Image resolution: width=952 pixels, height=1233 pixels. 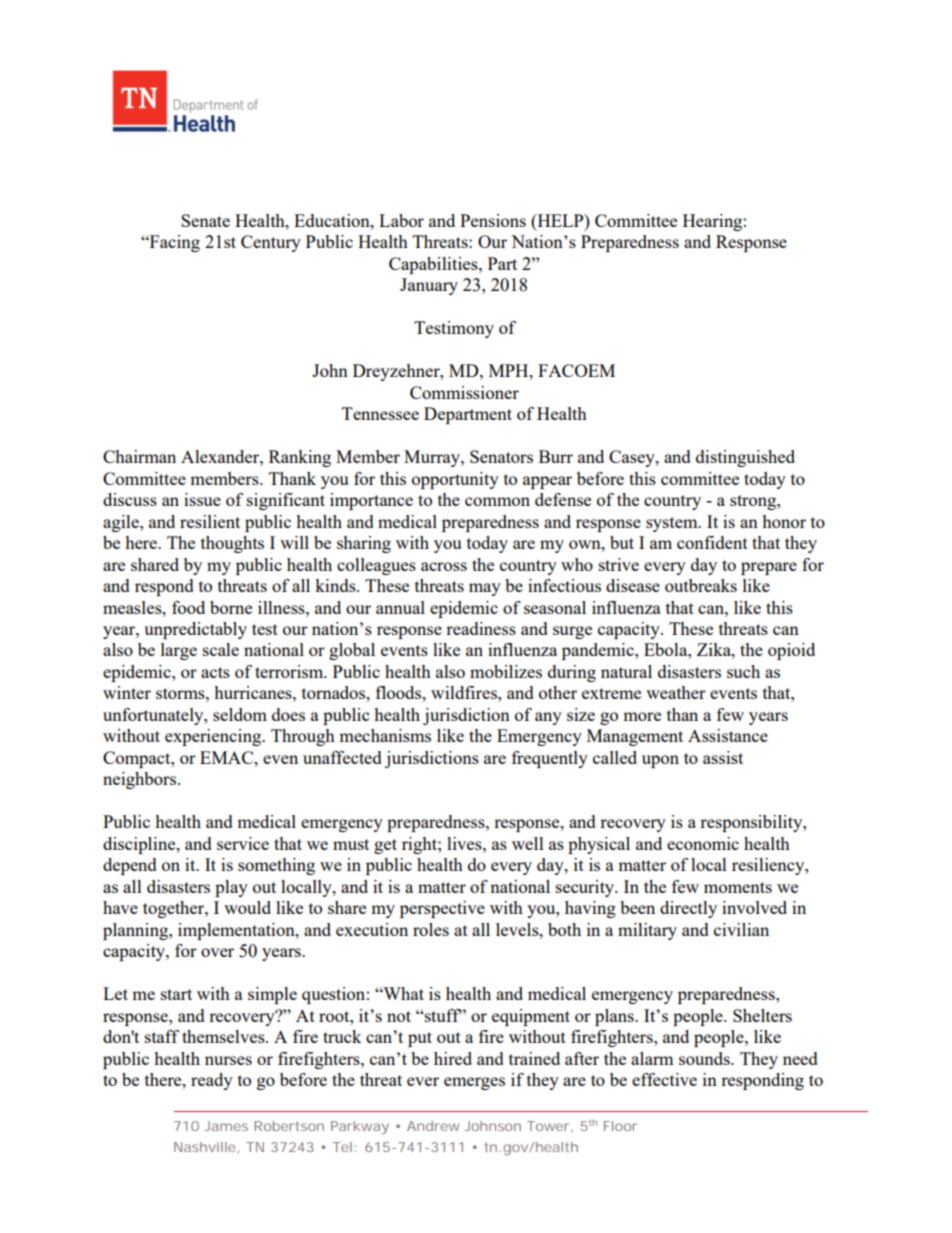 I want to click on confident, so click(x=712, y=542).
